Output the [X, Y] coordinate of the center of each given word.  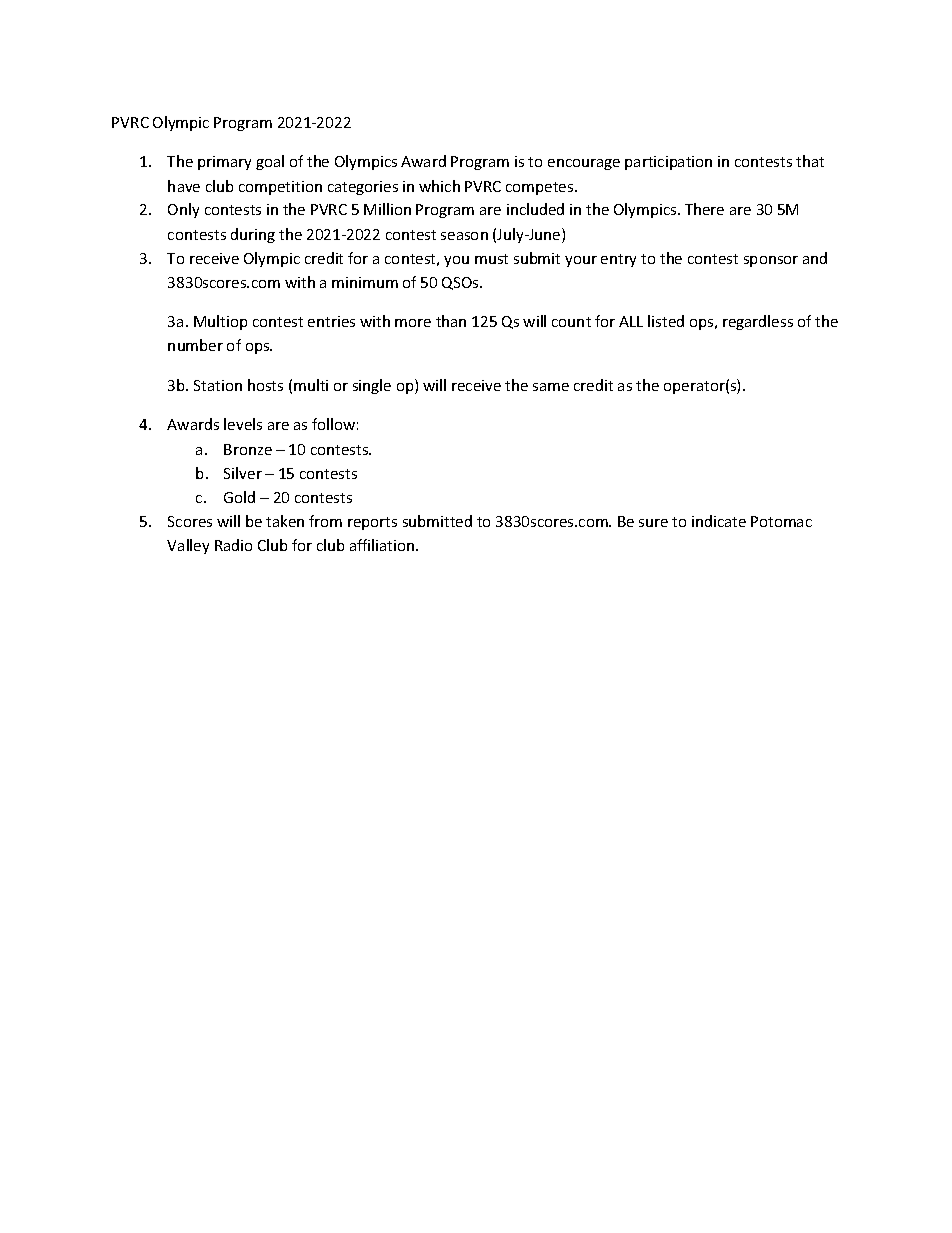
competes [541, 188]
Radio [233, 545]
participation [668, 163]
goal [270, 162]
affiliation [383, 545]
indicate [719, 521]
